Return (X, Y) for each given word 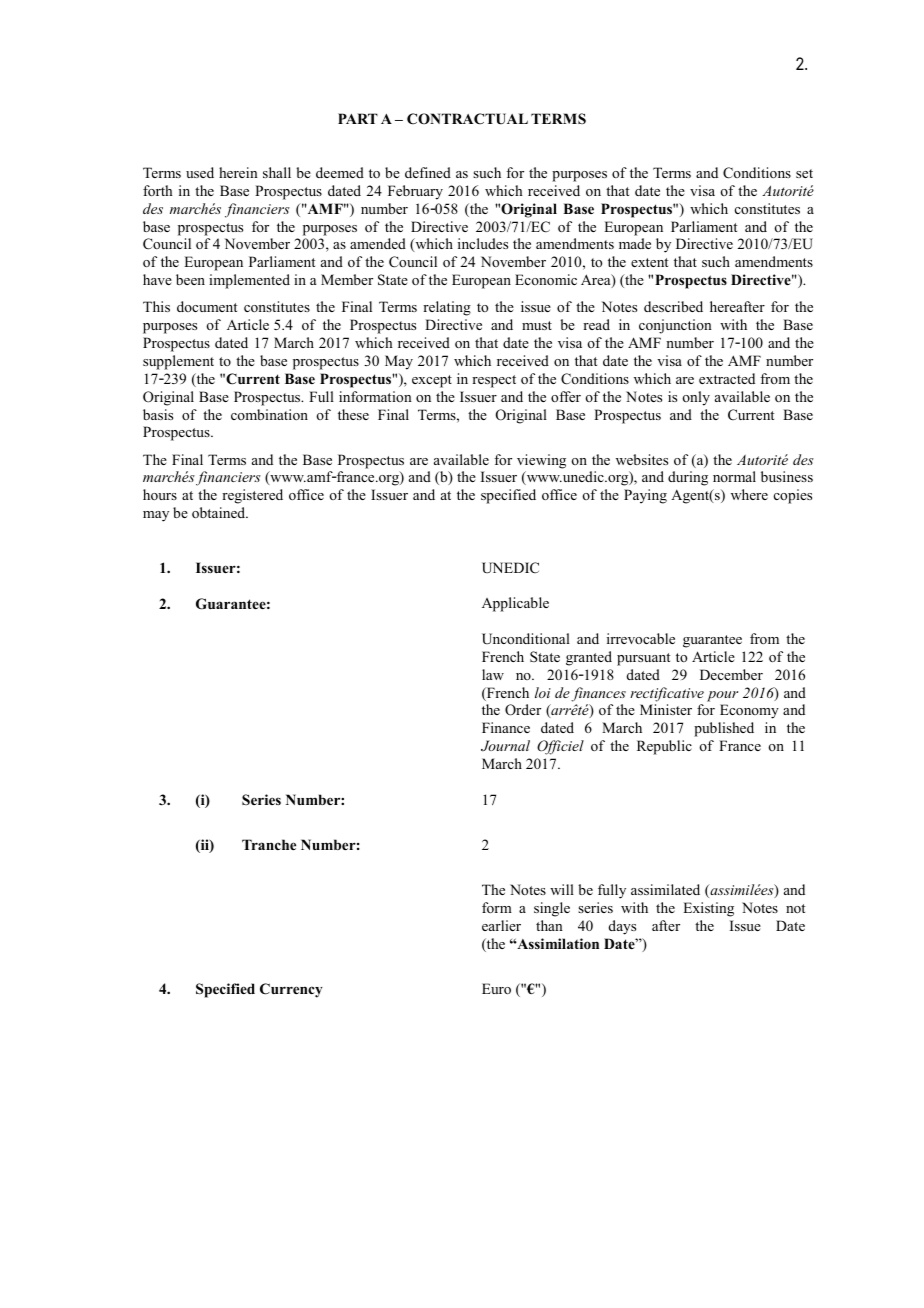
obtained (220, 512)
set (804, 173)
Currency (291, 990)
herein (238, 172)
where (749, 494)
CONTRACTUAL (467, 119)
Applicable (515, 604)
